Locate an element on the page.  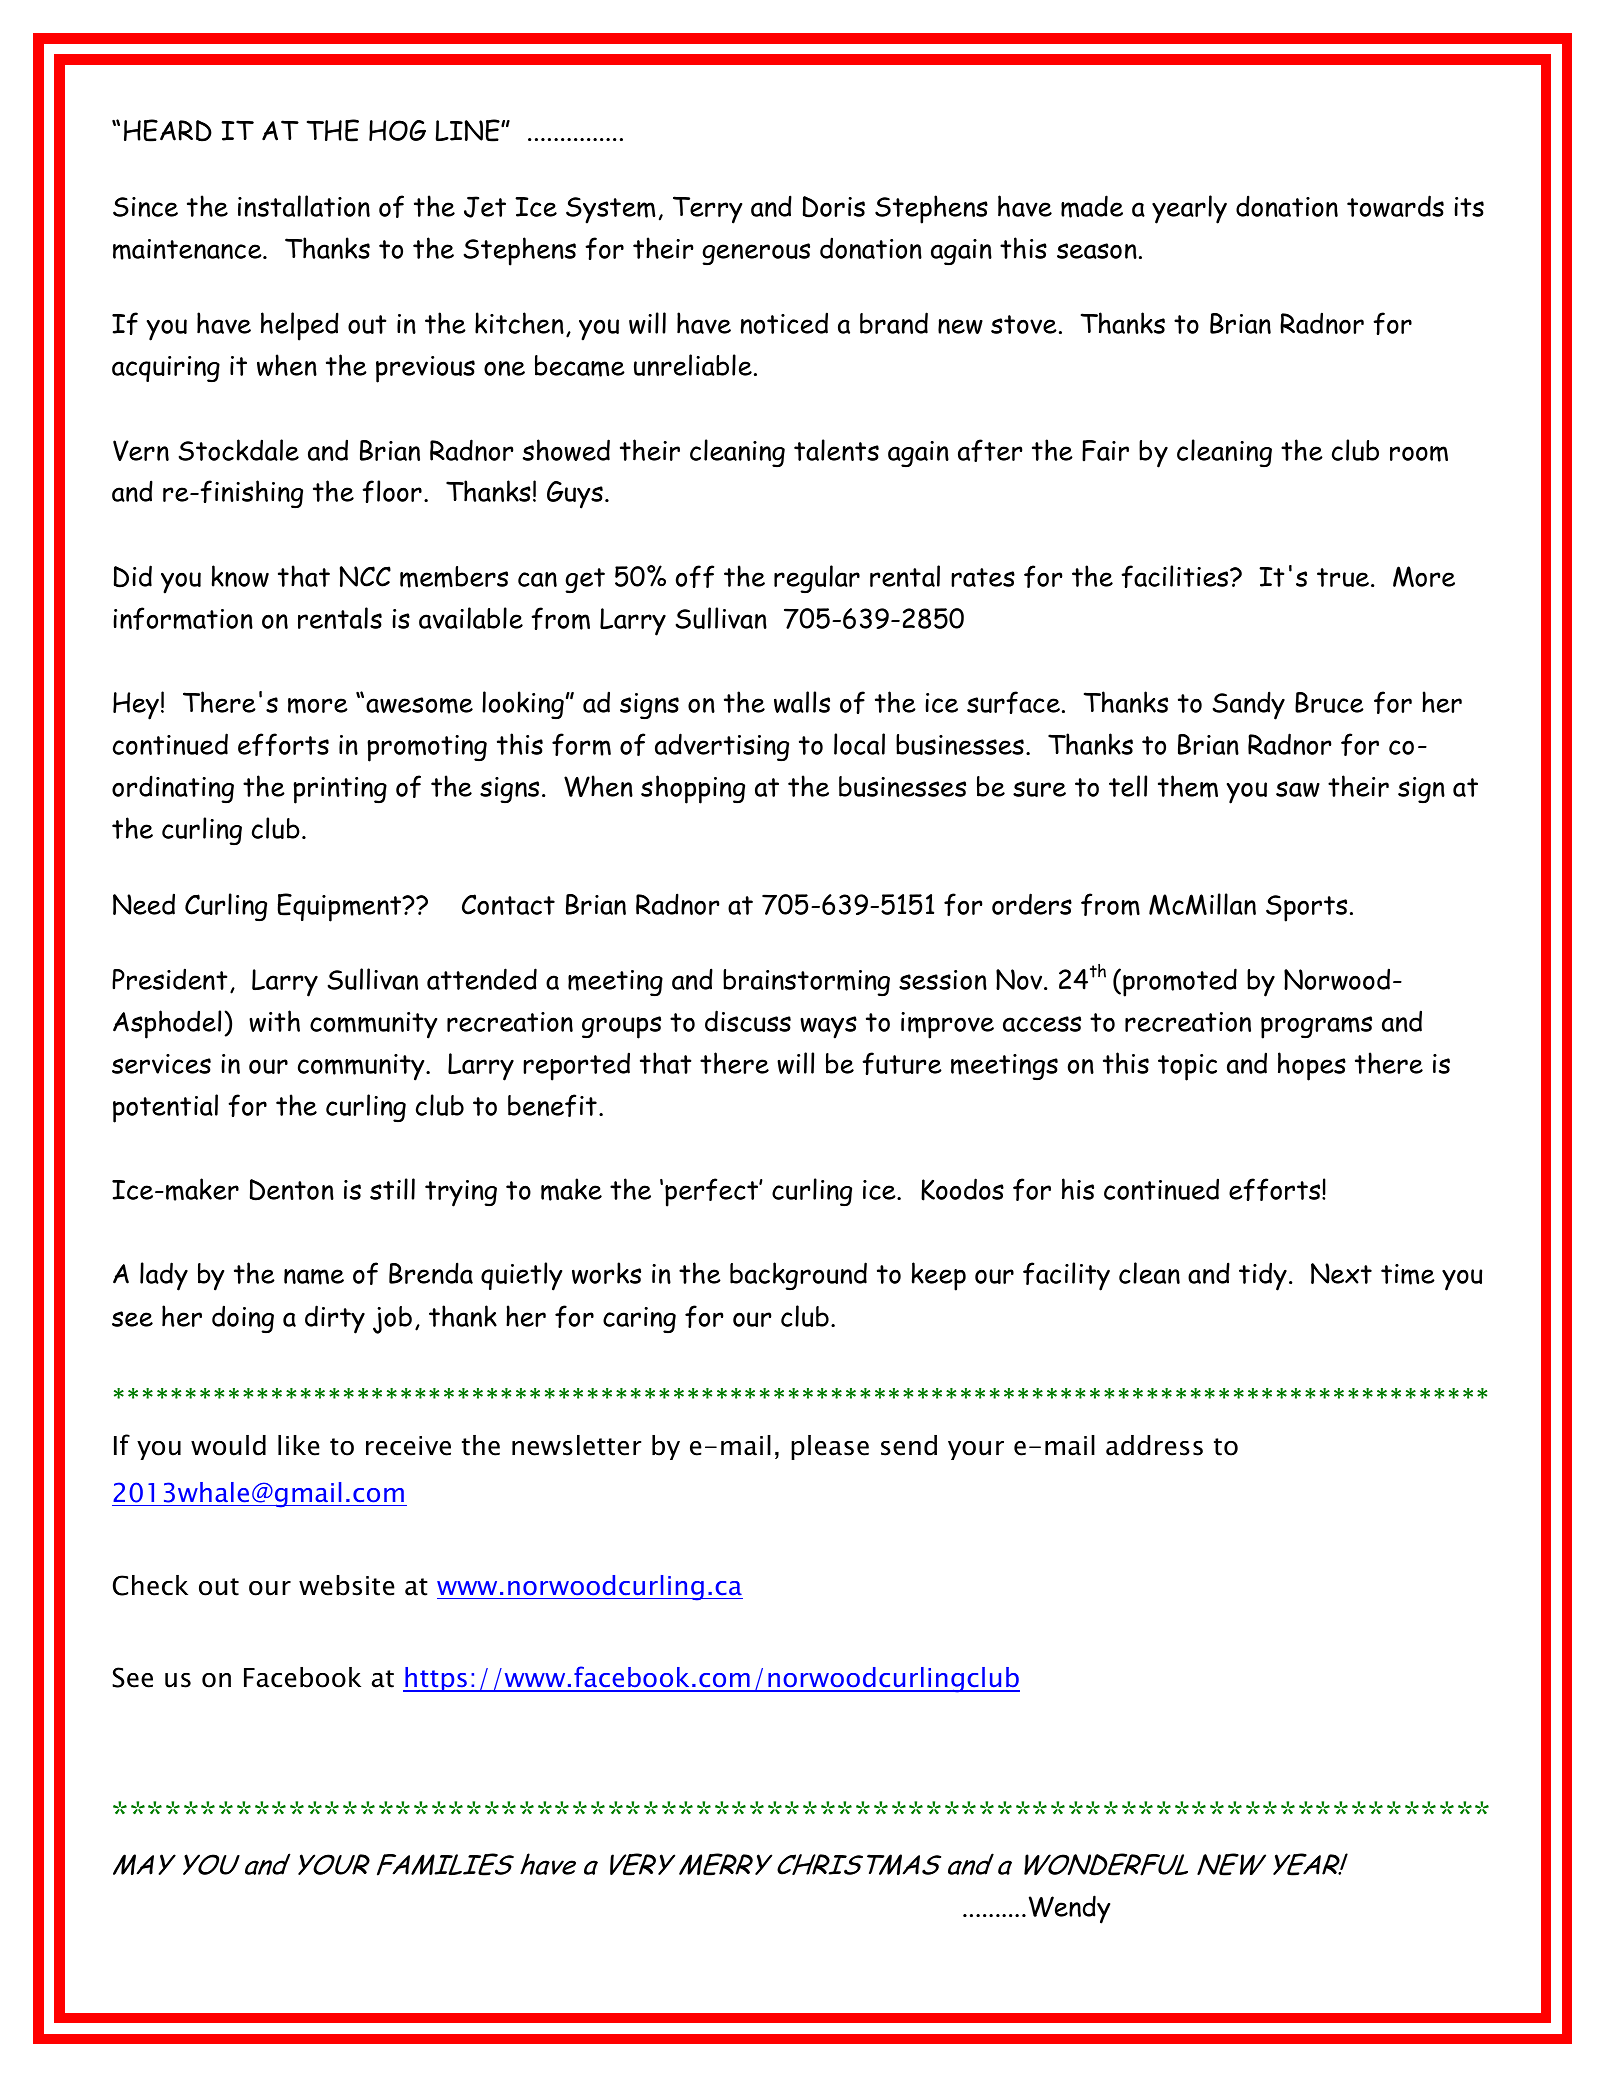
address is located at coordinates (1154, 1445).
